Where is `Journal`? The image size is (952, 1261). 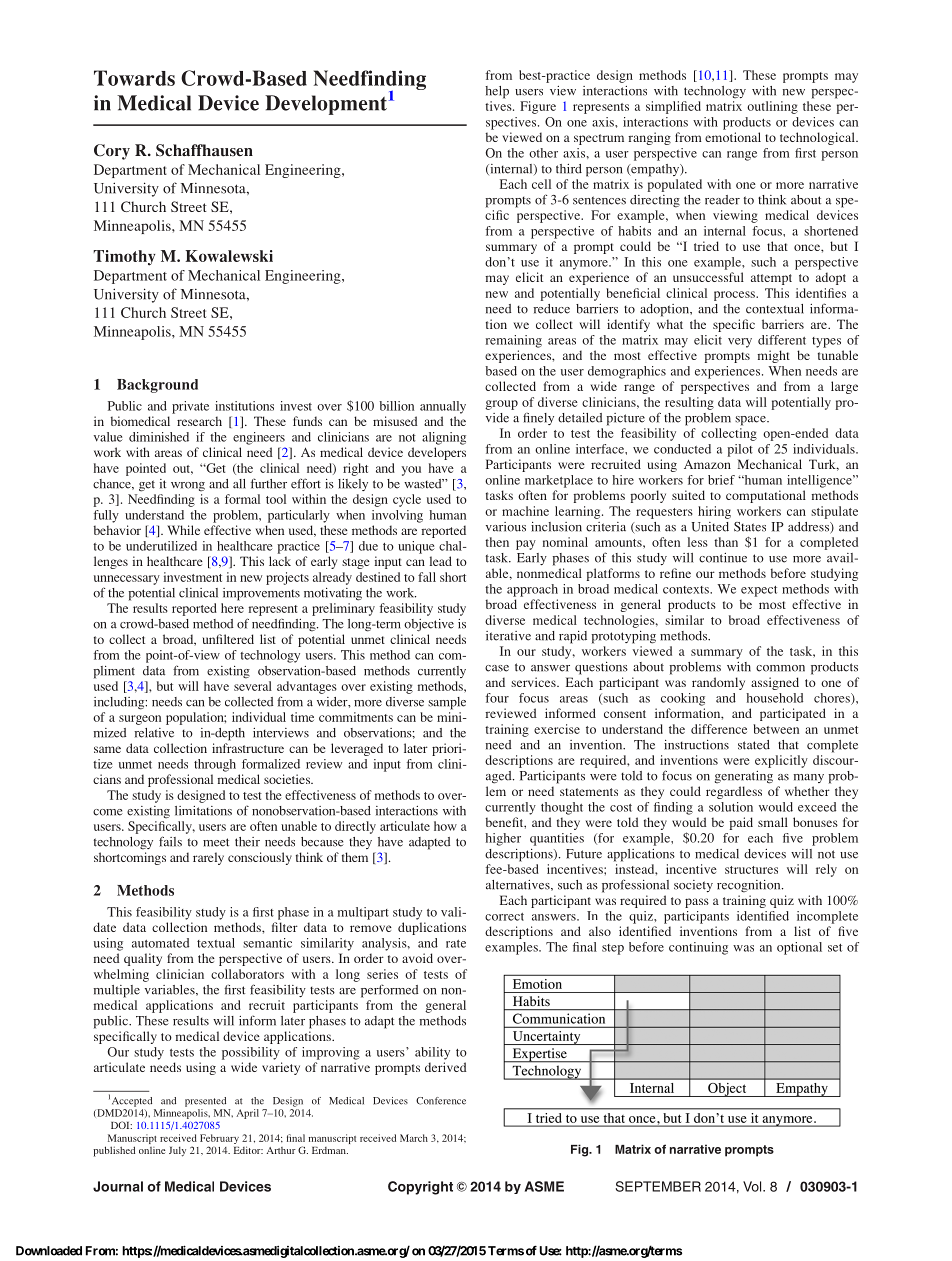 Journal is located at coordinates (118, 1186).
